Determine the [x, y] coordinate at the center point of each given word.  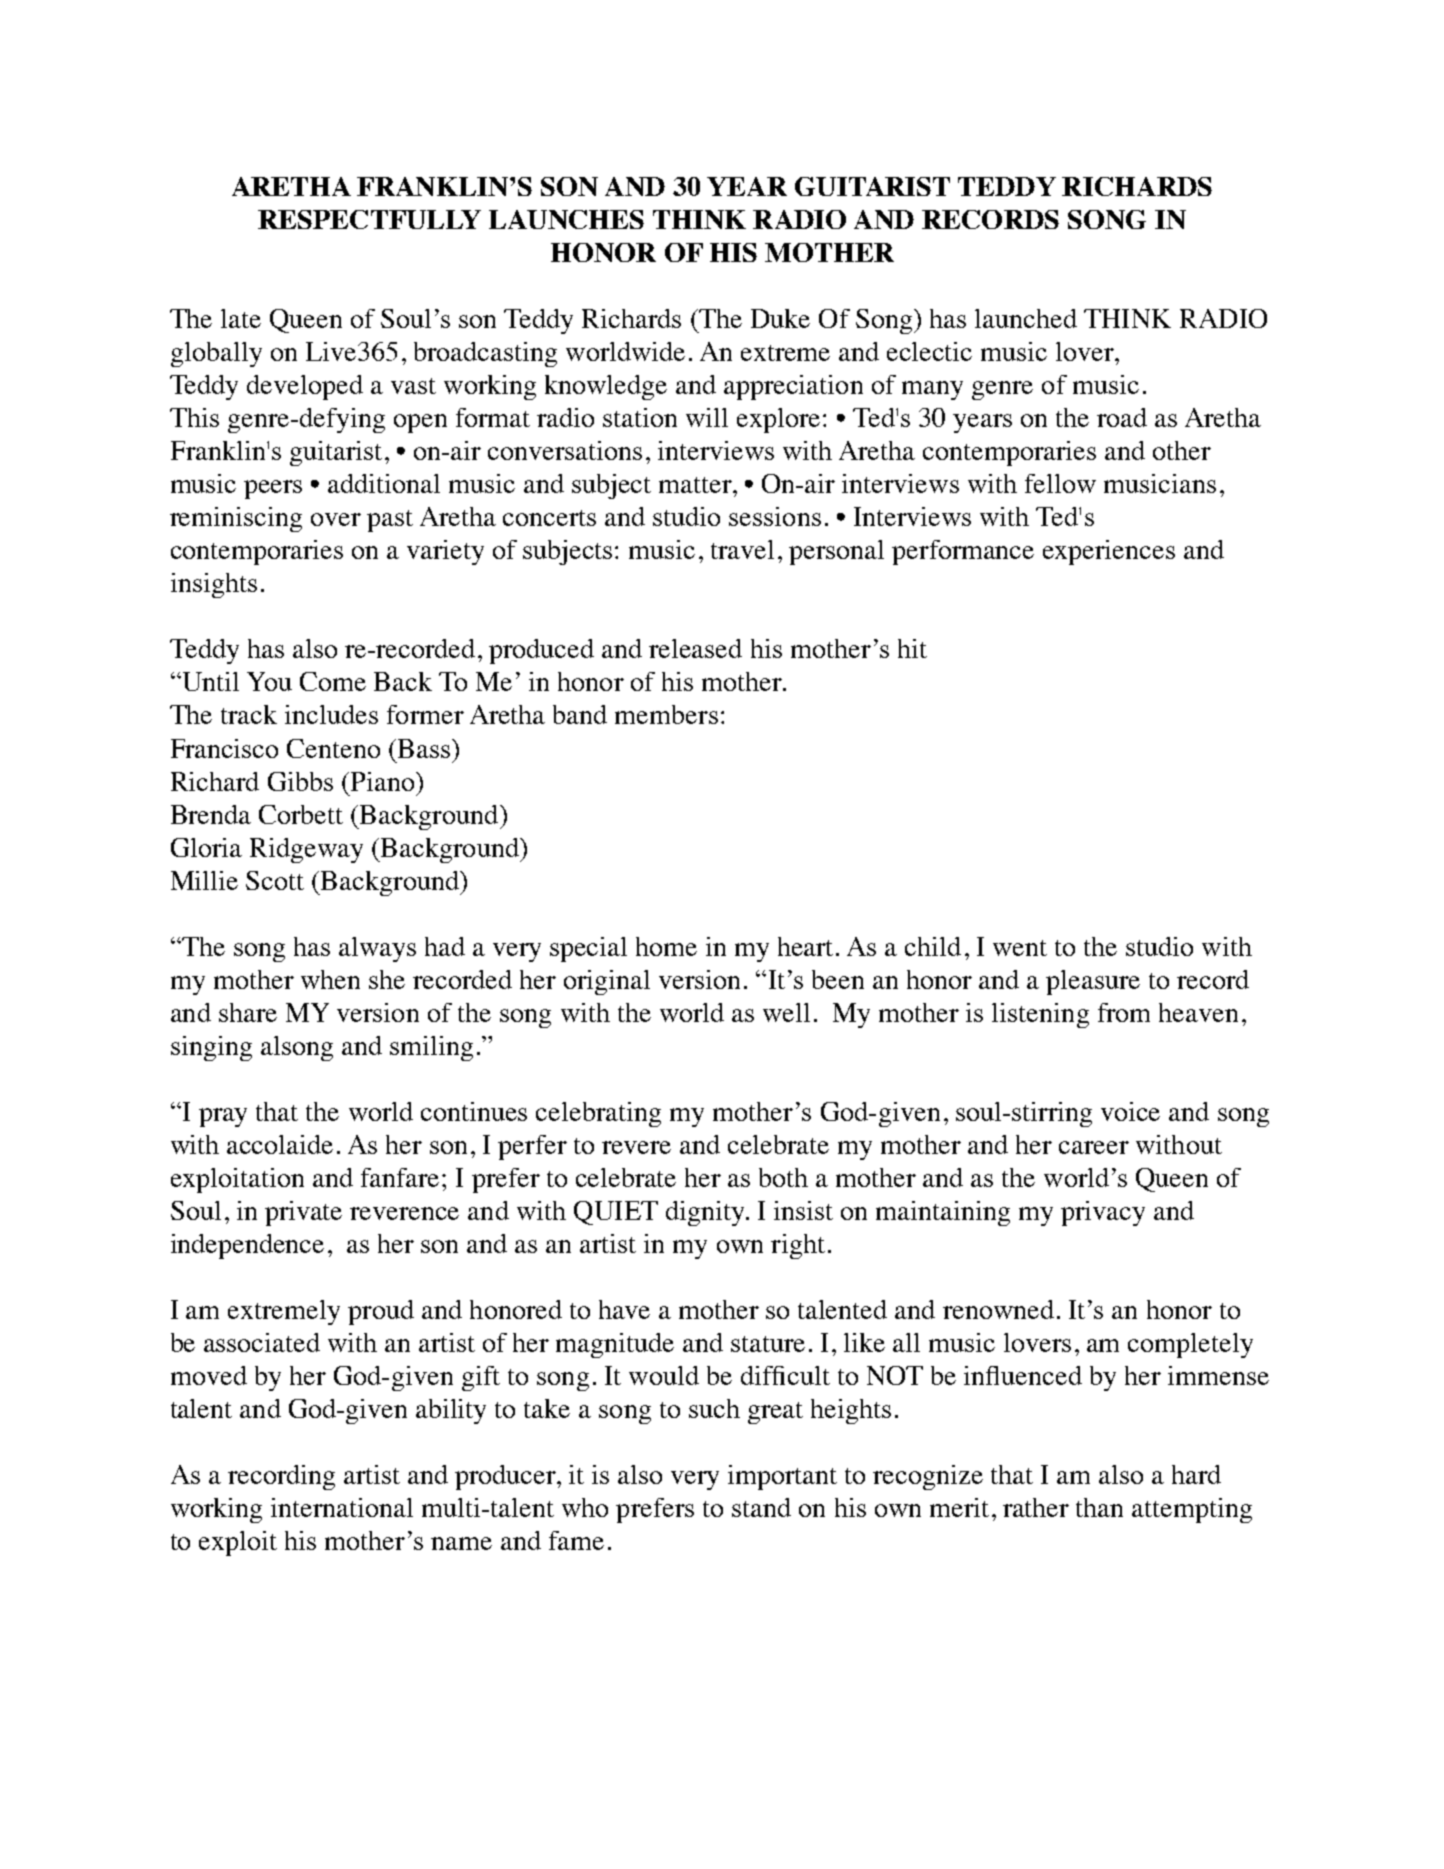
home [666, 946]
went [1020, 948]
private [303, 1213]
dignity [706, 1213]
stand [761, 1507]
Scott [275, 880]
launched [1026, 318]
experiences [1109, 552]
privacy [1103, 1213]
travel [742, 549]
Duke [780, 318]
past [390, 521]
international [342, 1507]
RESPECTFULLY [369, 219]
